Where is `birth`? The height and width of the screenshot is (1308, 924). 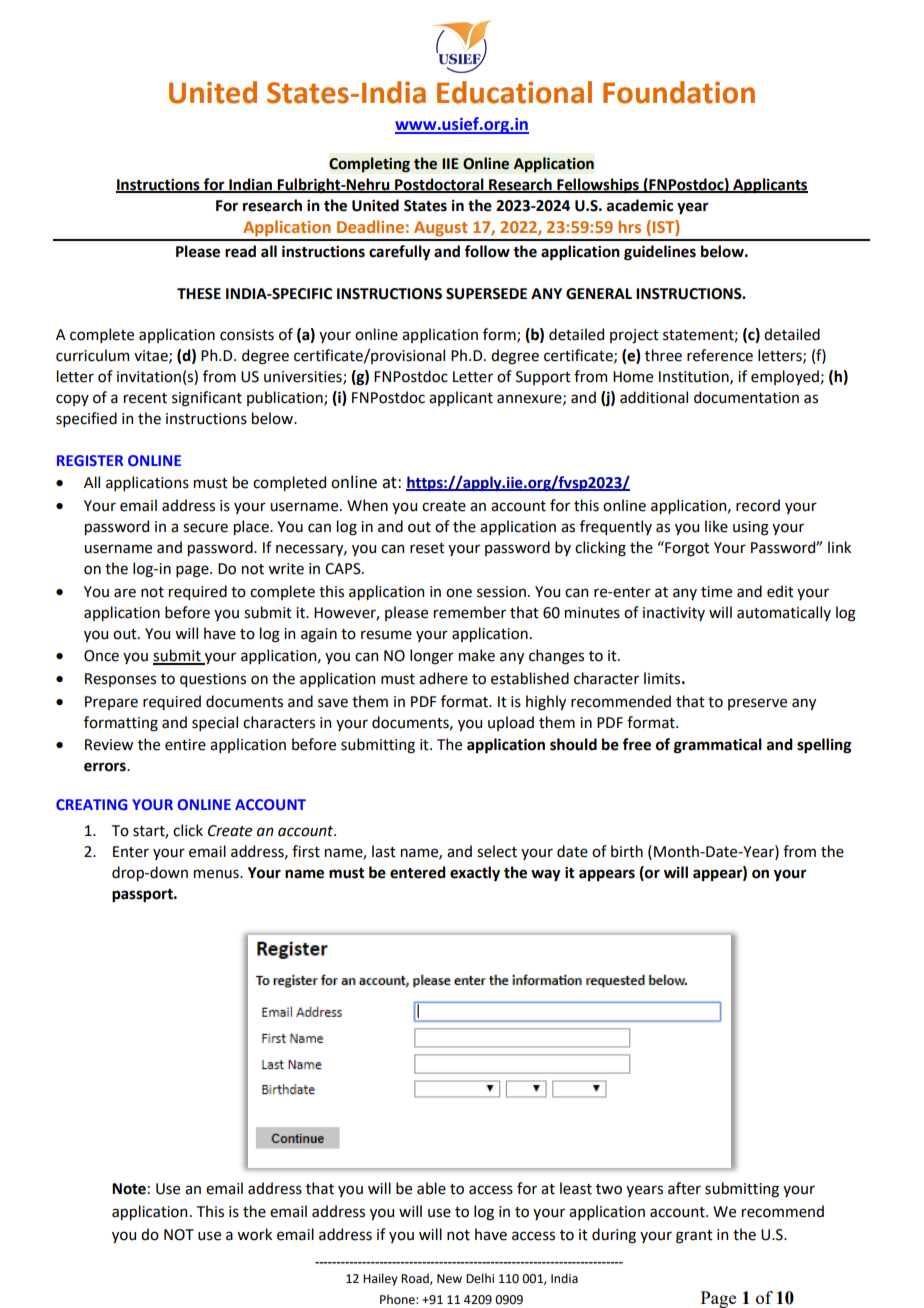
birth is located at coordinates (627, 851).
